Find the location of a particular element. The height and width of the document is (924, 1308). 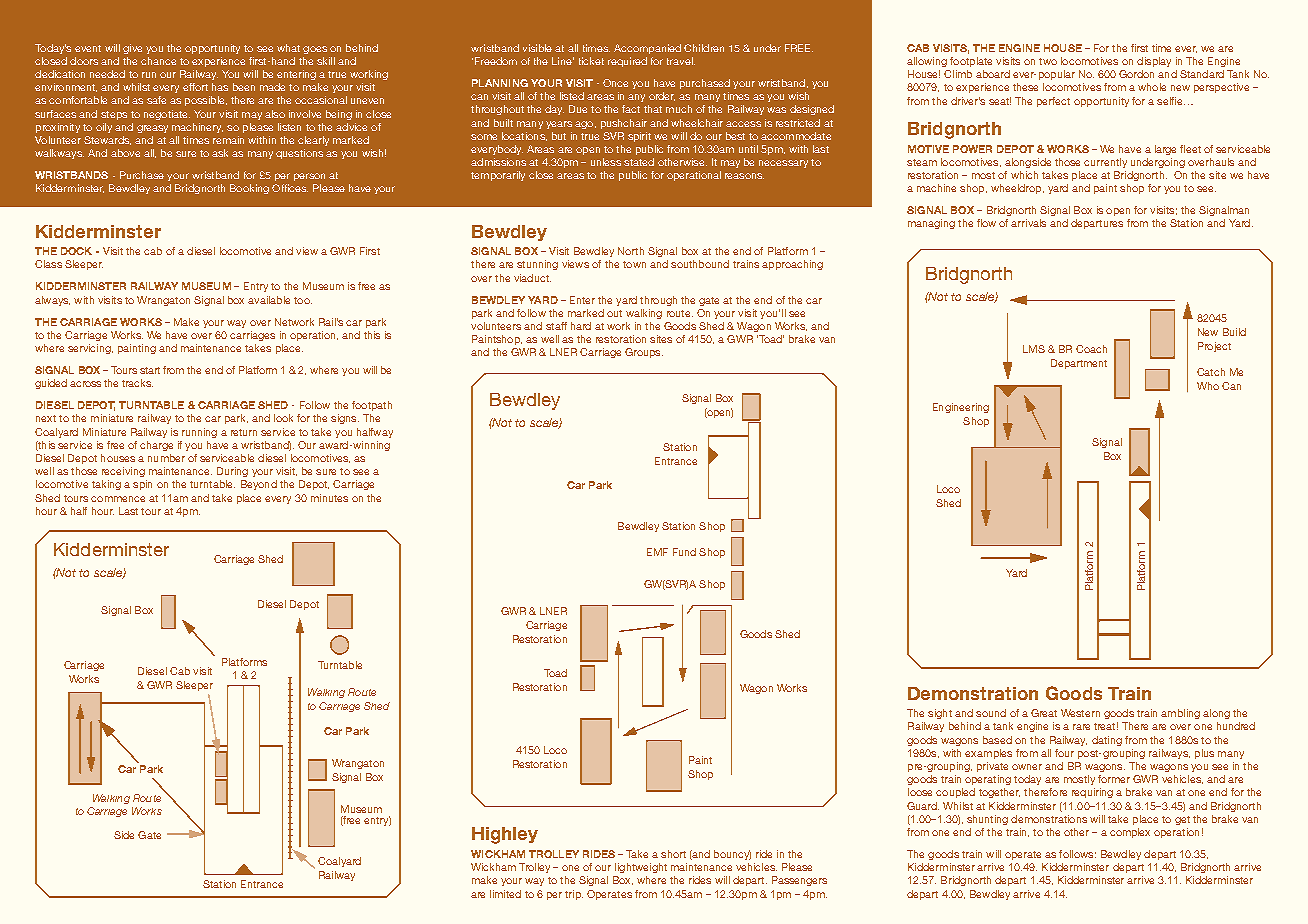

During is located at coordinates (232, 472).
